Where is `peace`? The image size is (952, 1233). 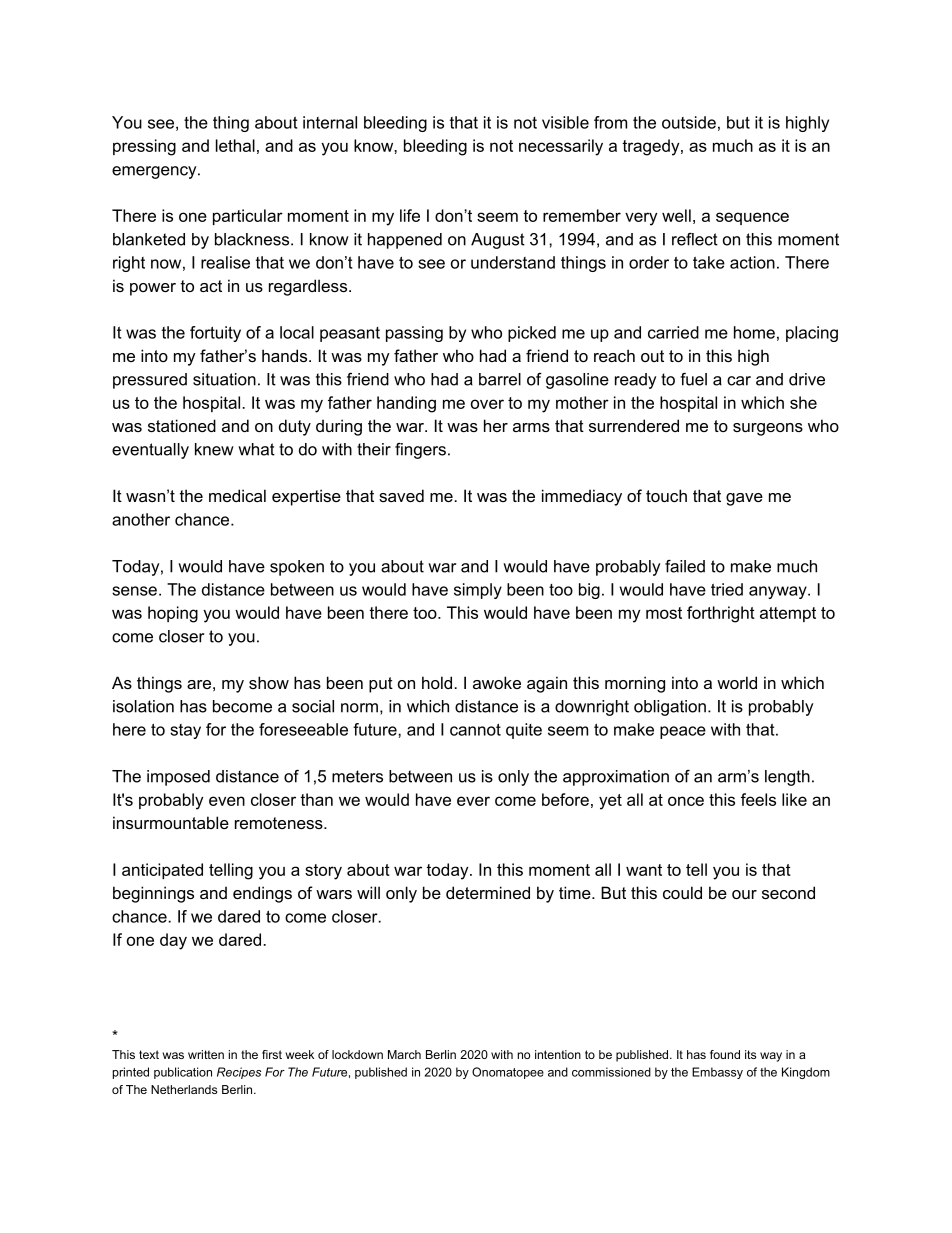 peace is located at coordinates (683, 732).
